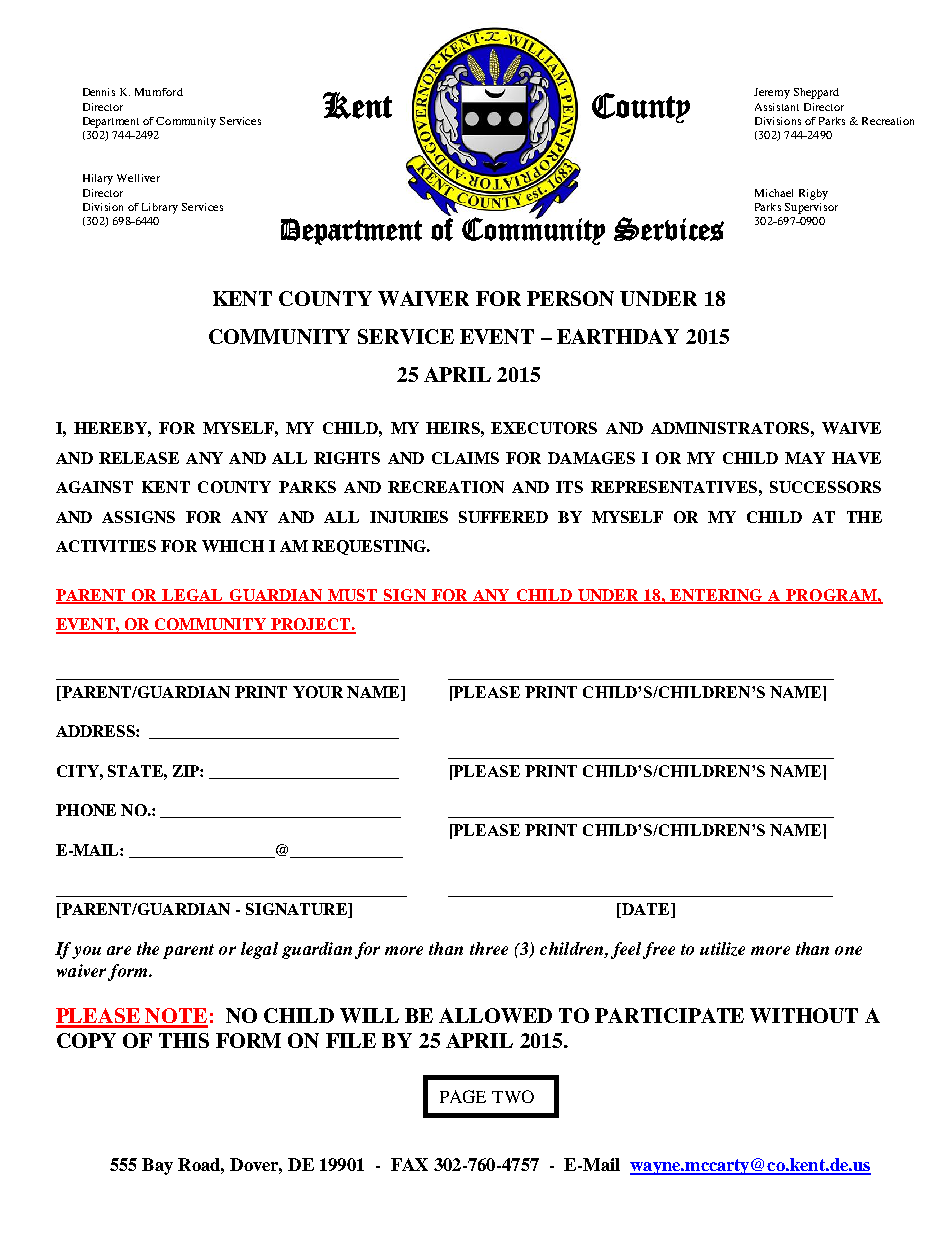  What do you see at coordinates (805, 458) in the document?
I see `MAY` at bounding box center [805, 458].
